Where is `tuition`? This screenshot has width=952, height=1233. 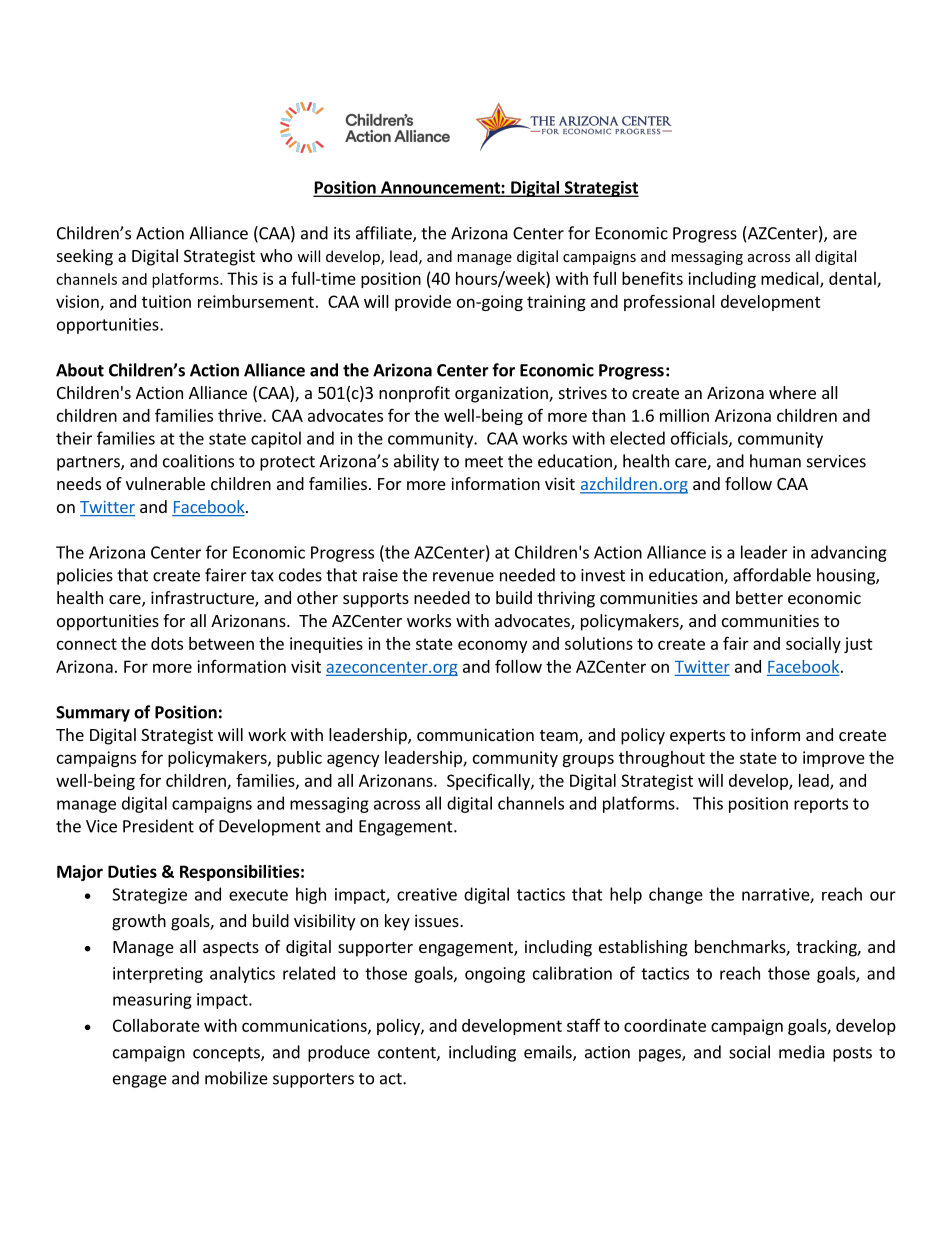 tuition is located at coordinates (166, 301).
